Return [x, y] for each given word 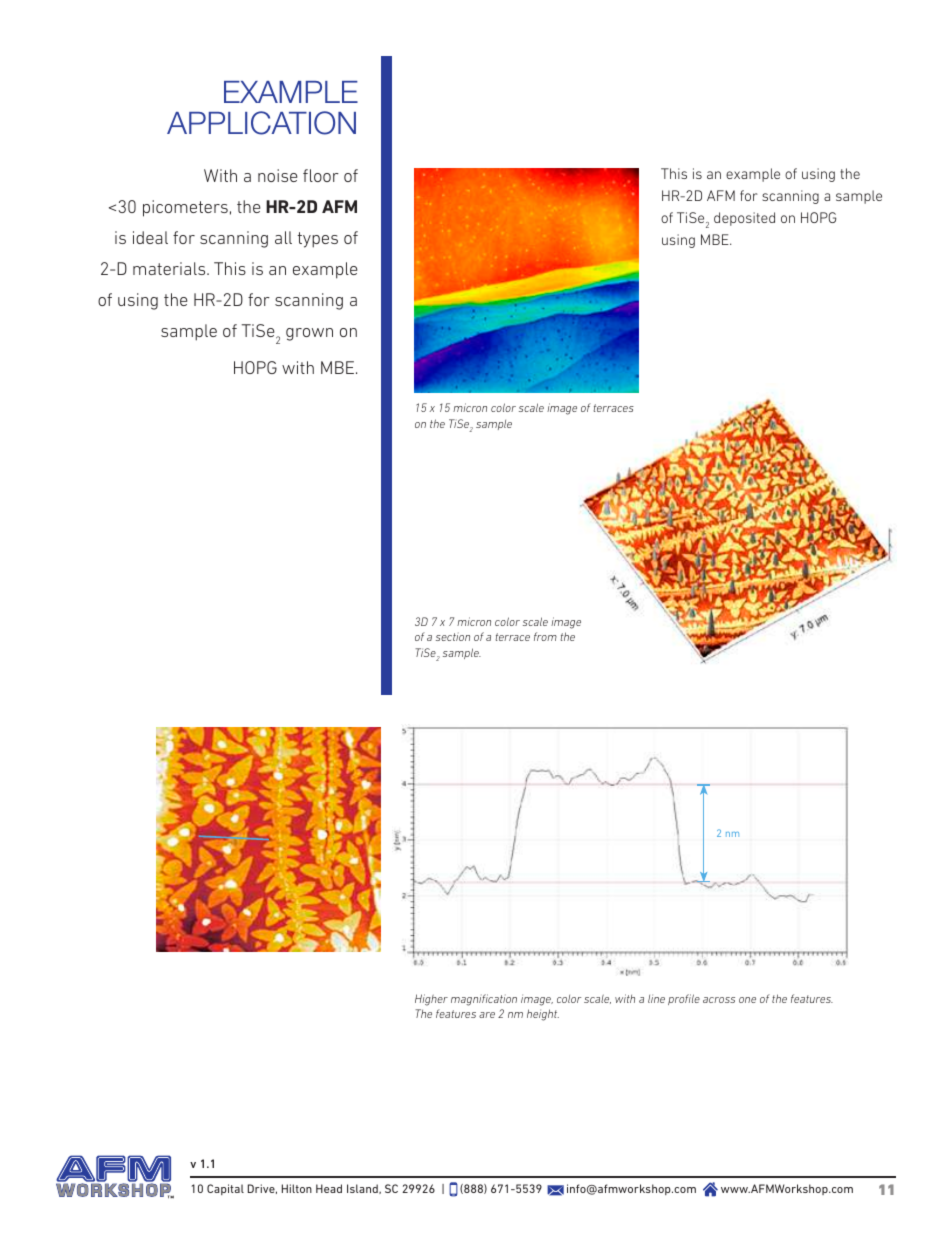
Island [363, 1189]
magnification [484, 1000]
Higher [431, 1000]
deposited [744, 219]
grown [309, 334]
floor [321, 175]
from [545, 636]
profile [684, 999]
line [656, 998]
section [453, 636]
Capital [225, 1189]
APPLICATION [261, 123]
